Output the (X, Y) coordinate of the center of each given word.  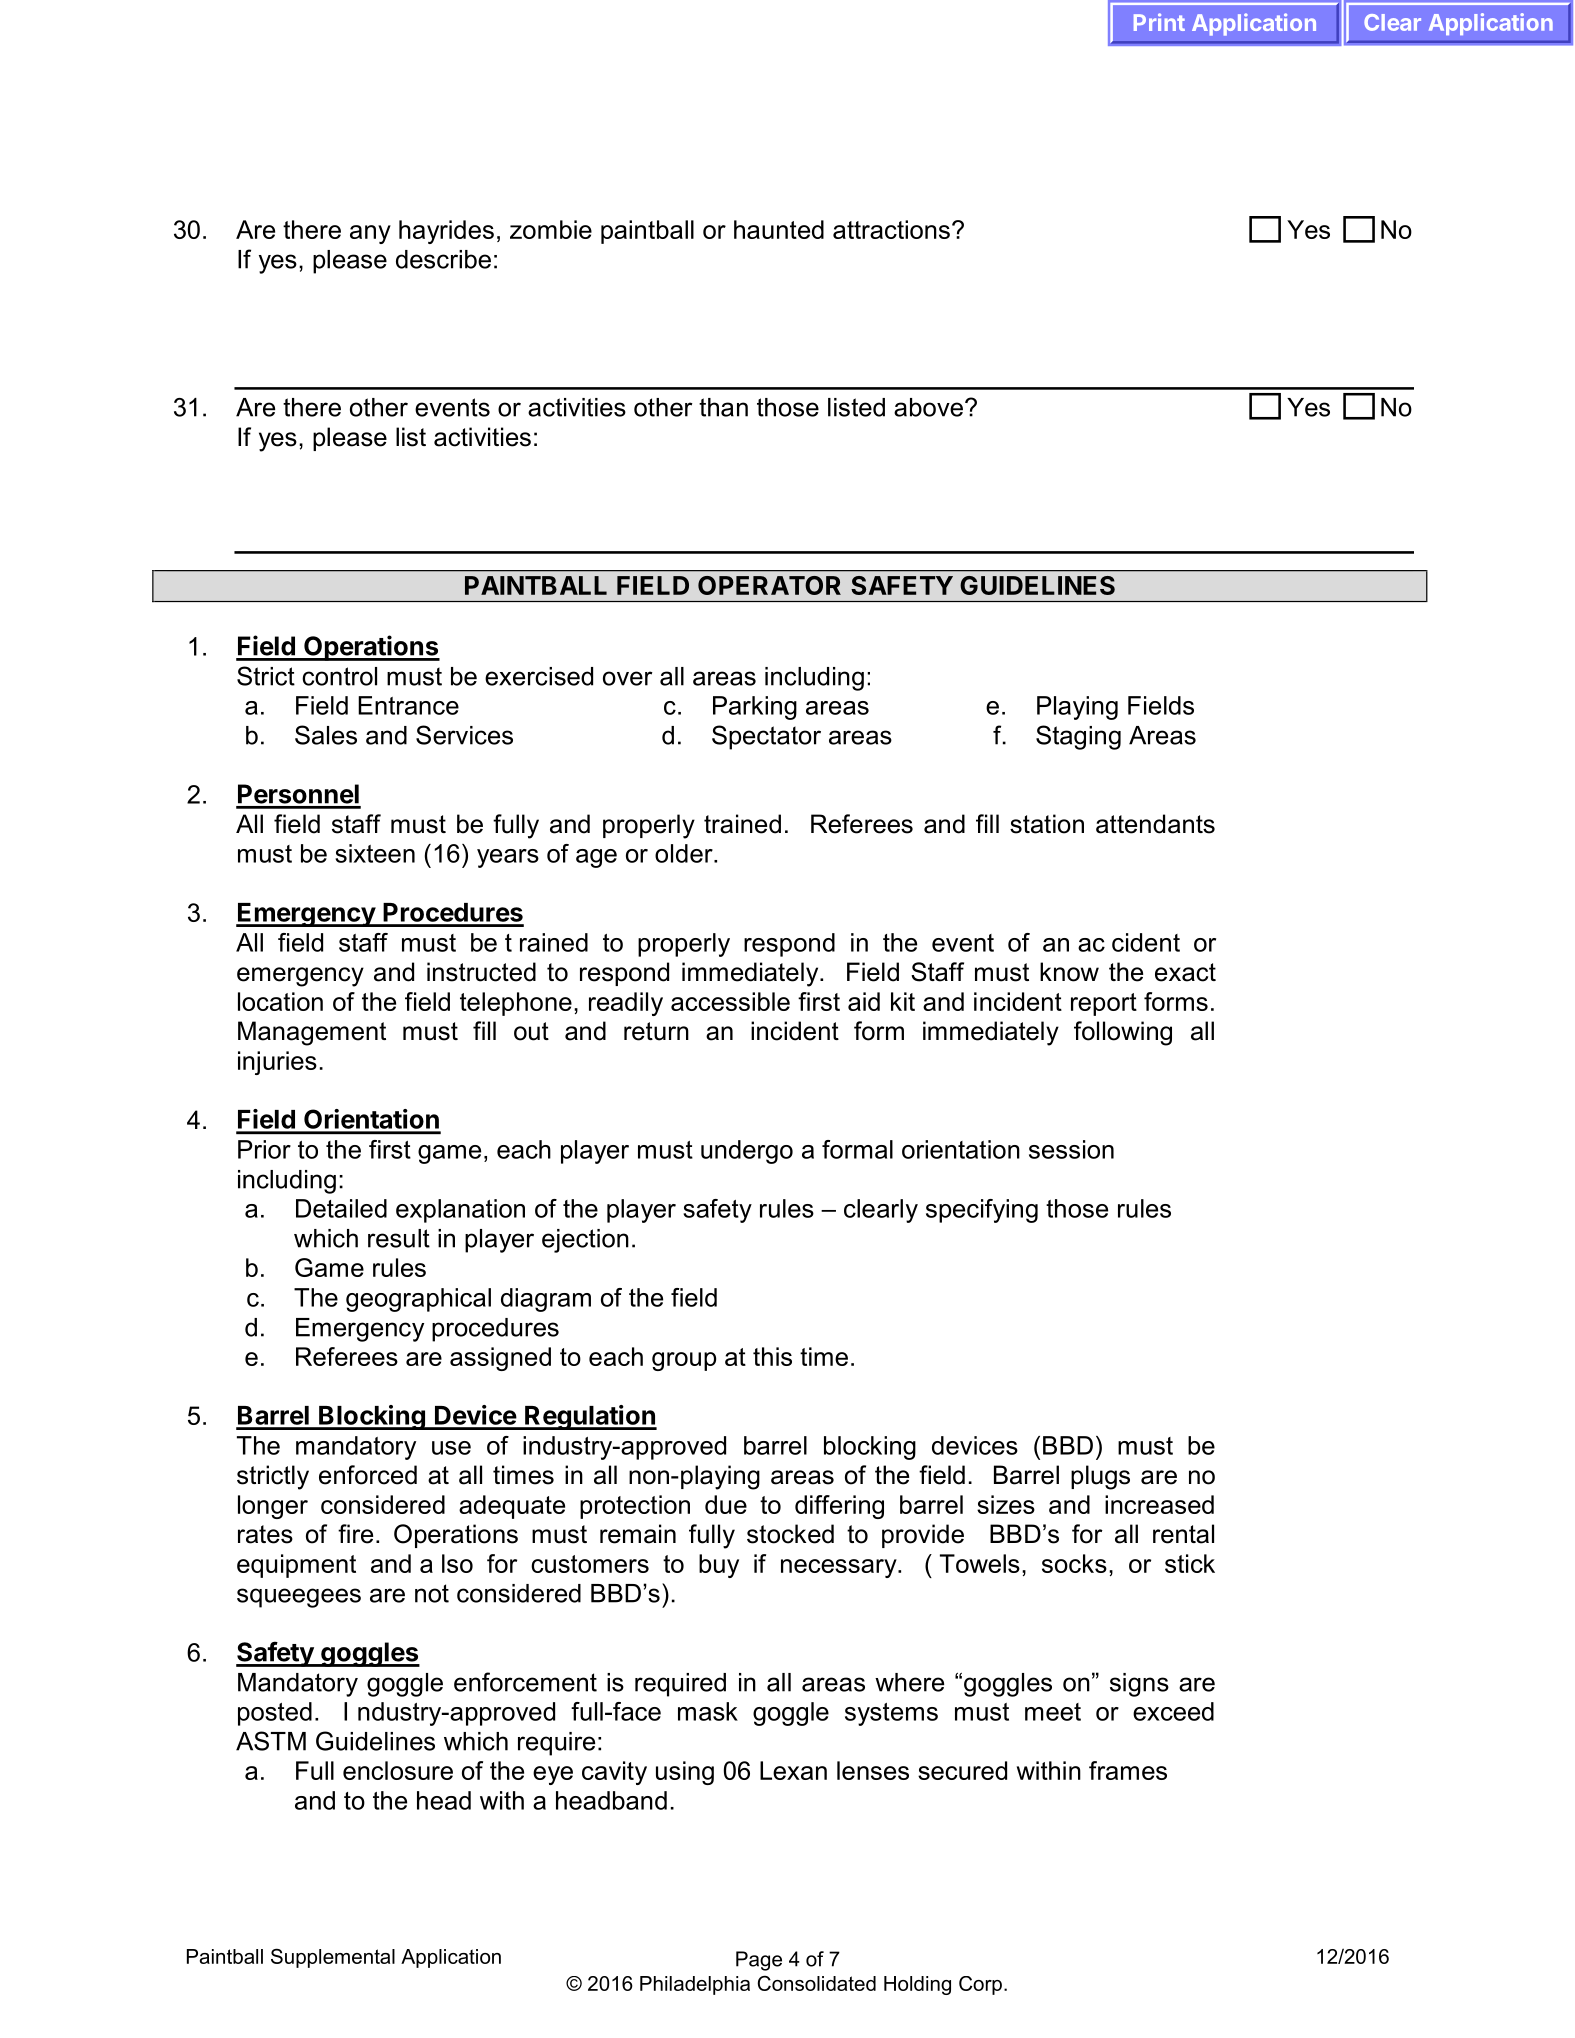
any (370, 234)
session (1071, 1149)
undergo (747, 1152)
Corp (980, 1985)
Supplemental (333, 1958)
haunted (779, 229)
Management (312, 1033)
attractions (891, 229)
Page (759, 1961)
